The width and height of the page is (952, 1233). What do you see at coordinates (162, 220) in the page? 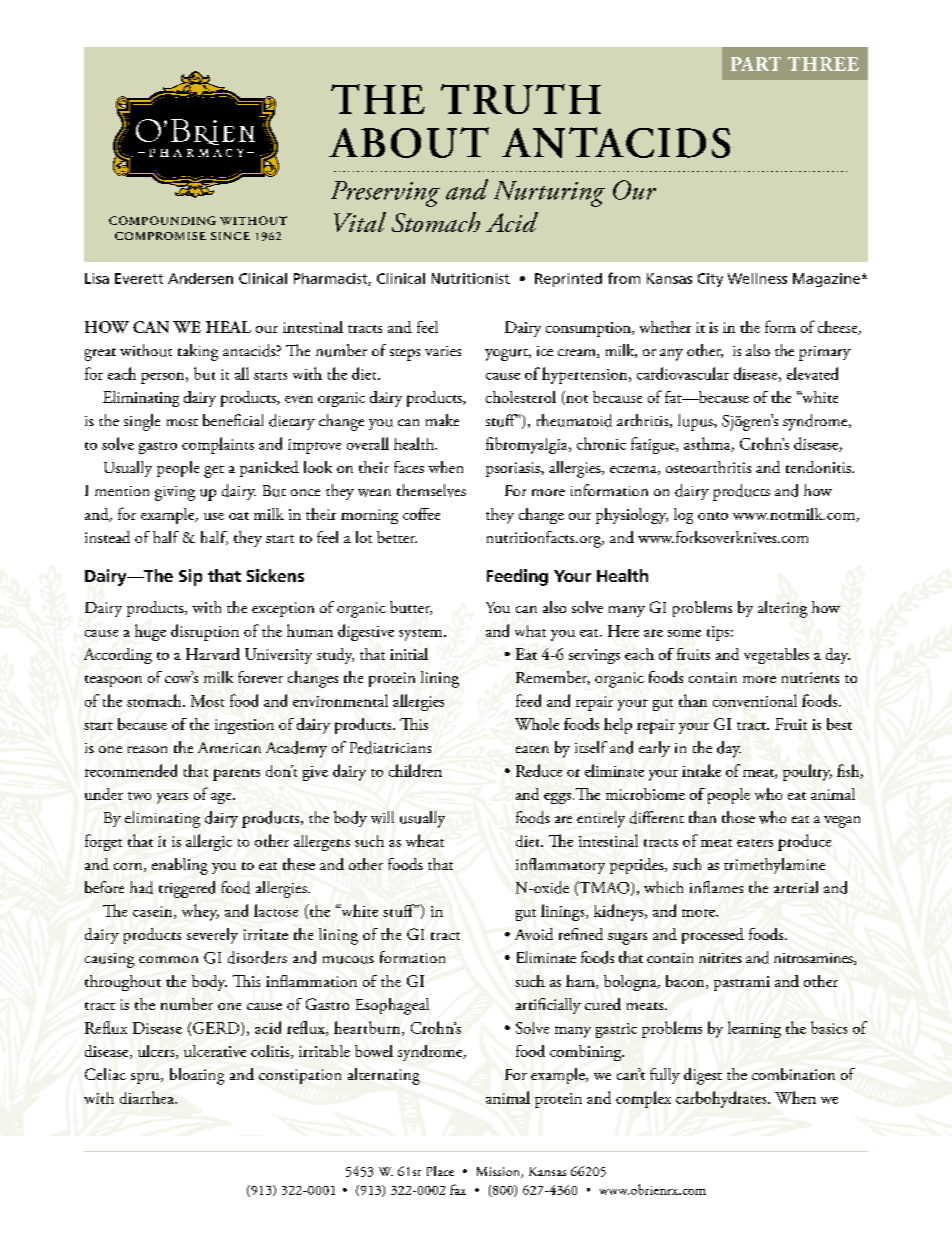
I see `COMPOUNDING` at bounding box center [162, 220].
